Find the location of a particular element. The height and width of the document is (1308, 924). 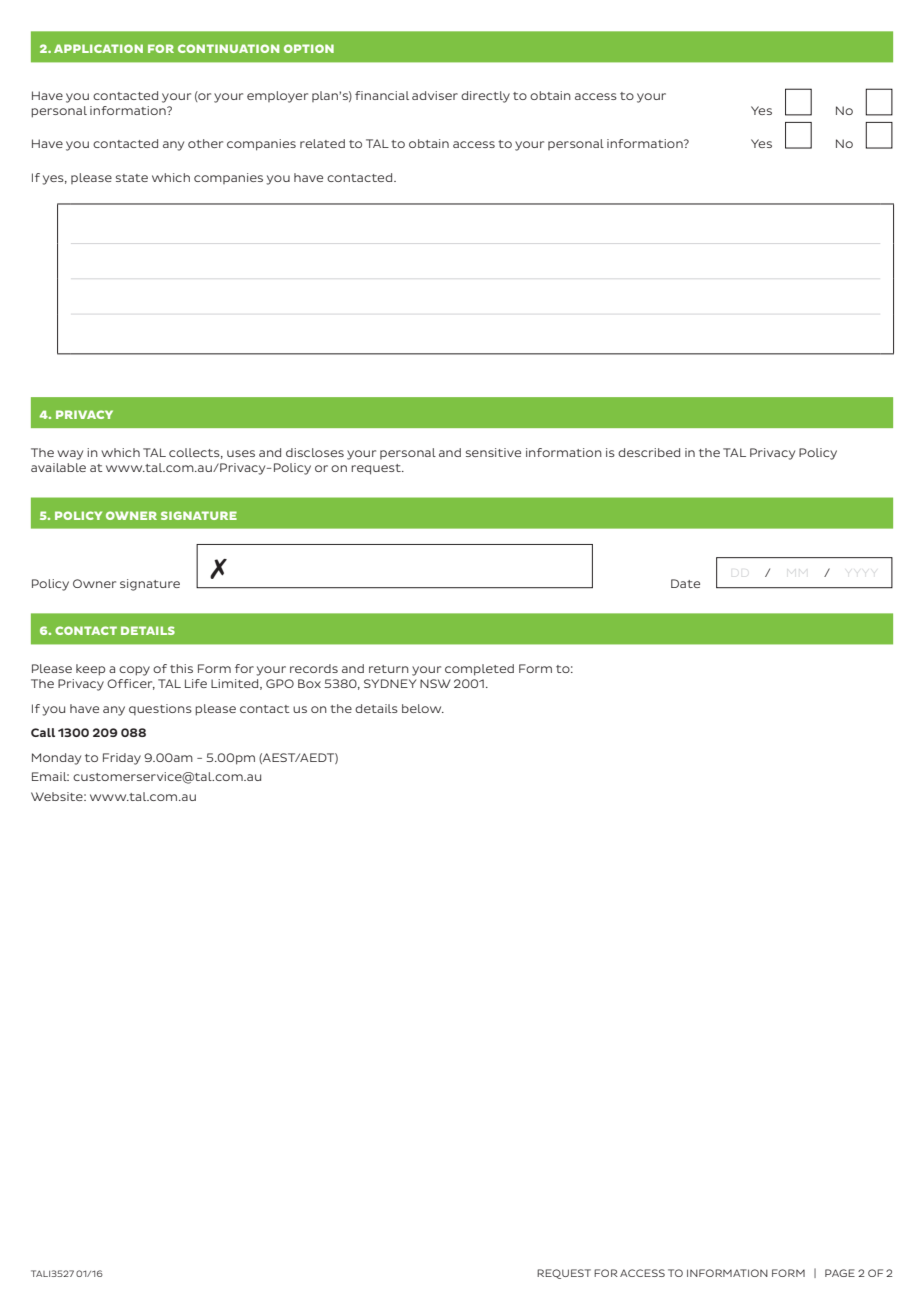

Monday is located at coordinates (56, 759).
